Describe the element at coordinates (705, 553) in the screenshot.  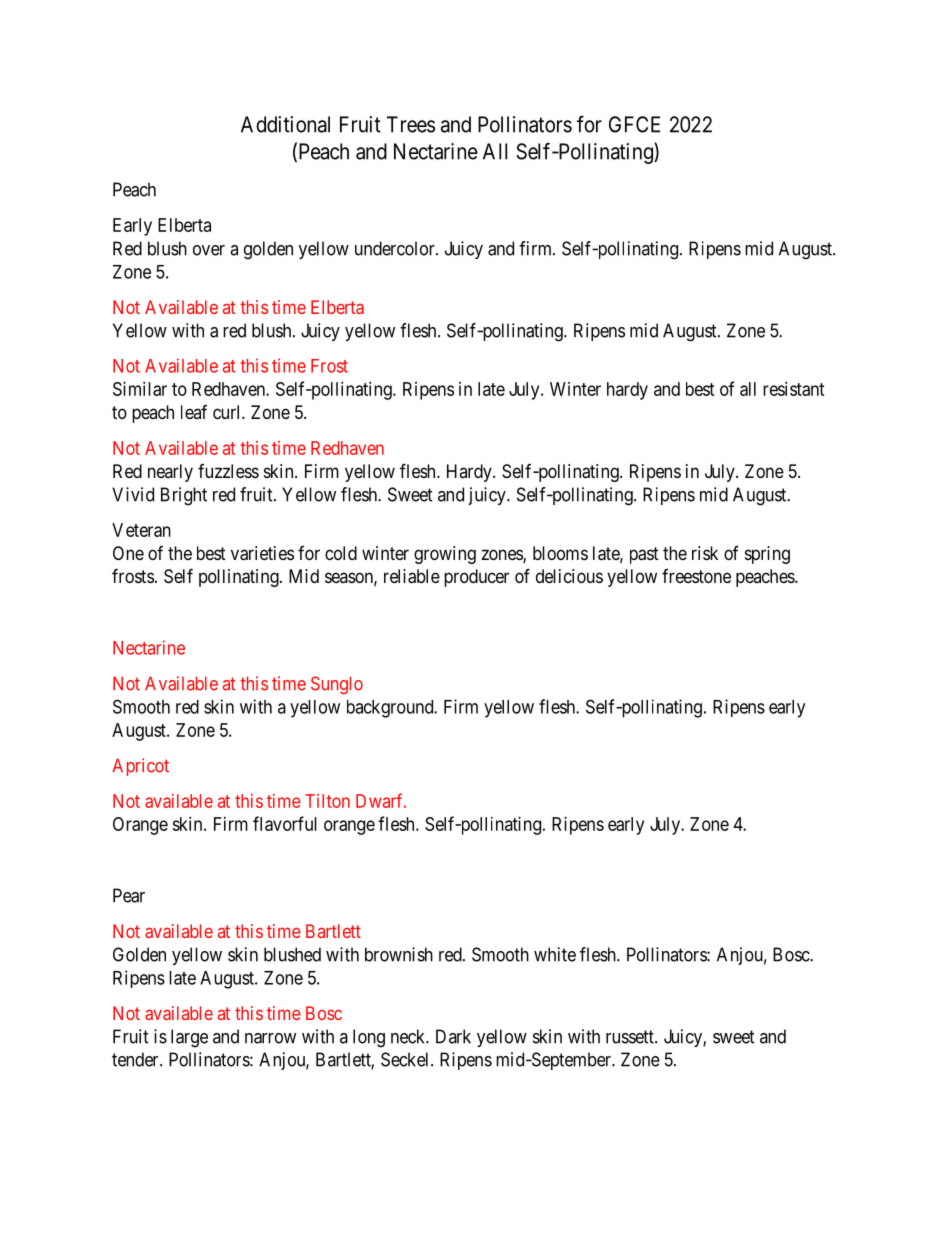
I see `risk` at that location.
